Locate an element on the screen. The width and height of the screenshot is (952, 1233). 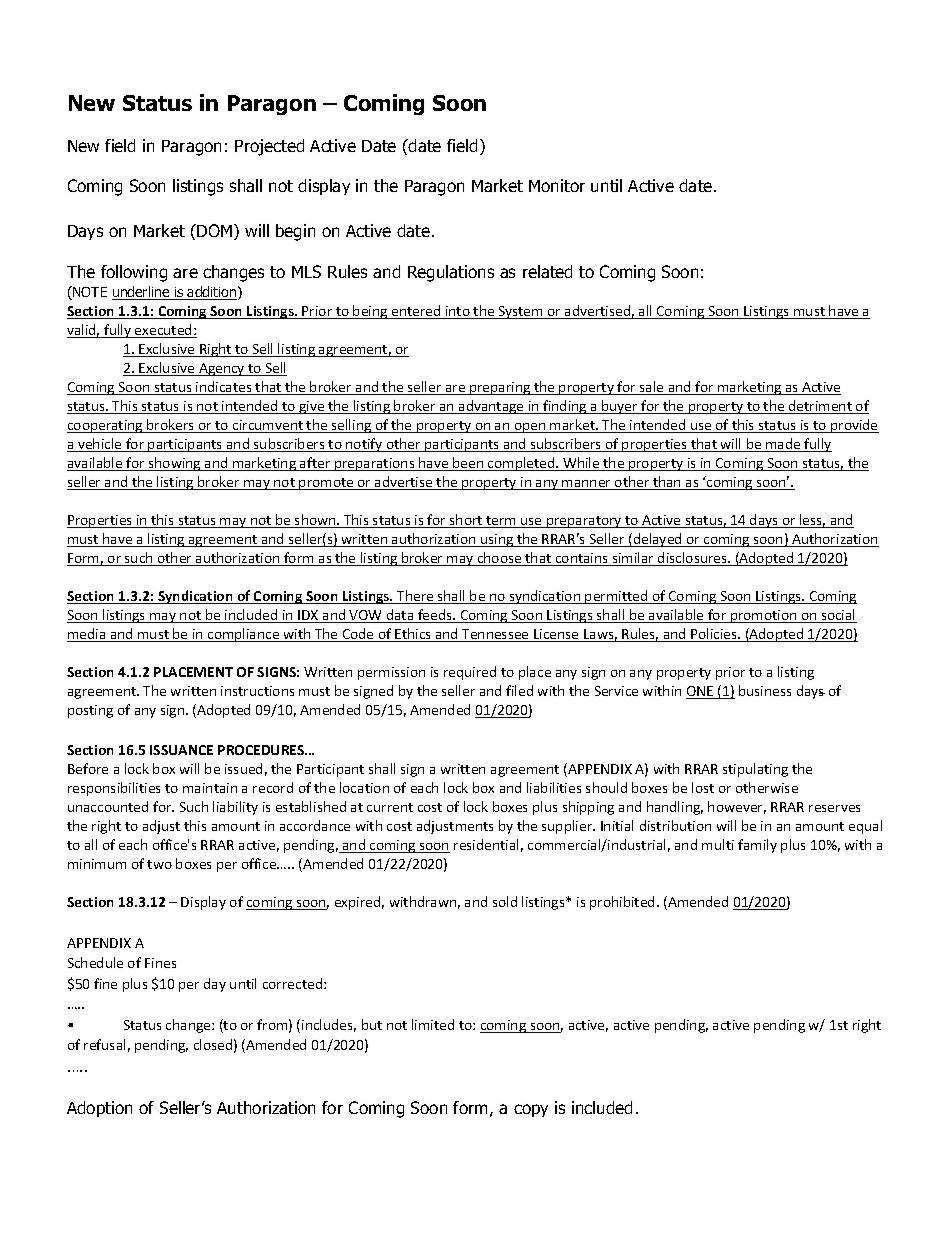
Tennessee is located at coordinates (495, 635).
